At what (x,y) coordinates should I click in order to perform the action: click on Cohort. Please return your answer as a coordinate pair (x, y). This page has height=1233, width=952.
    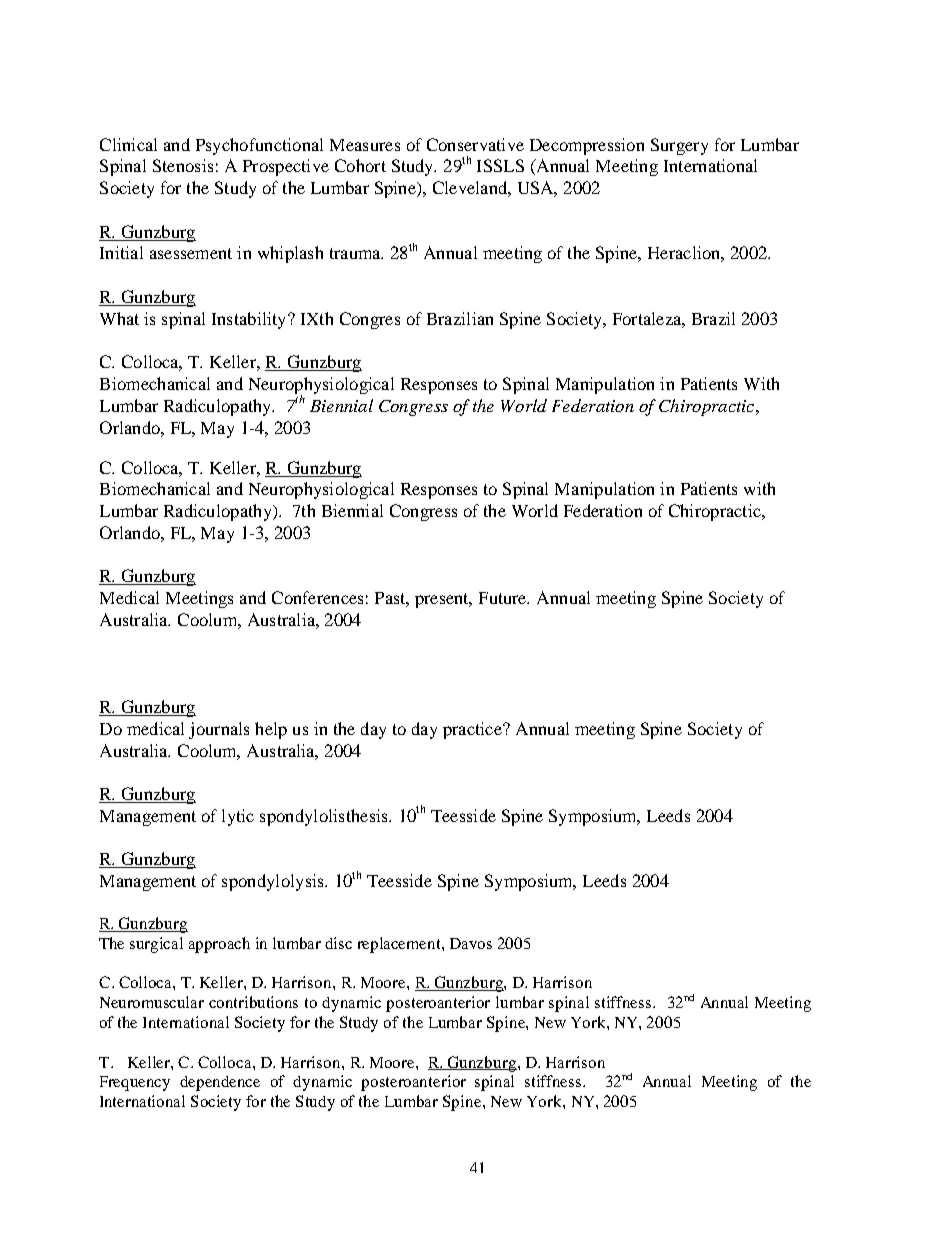
    Looking at the image, I should click on (360, 165).
